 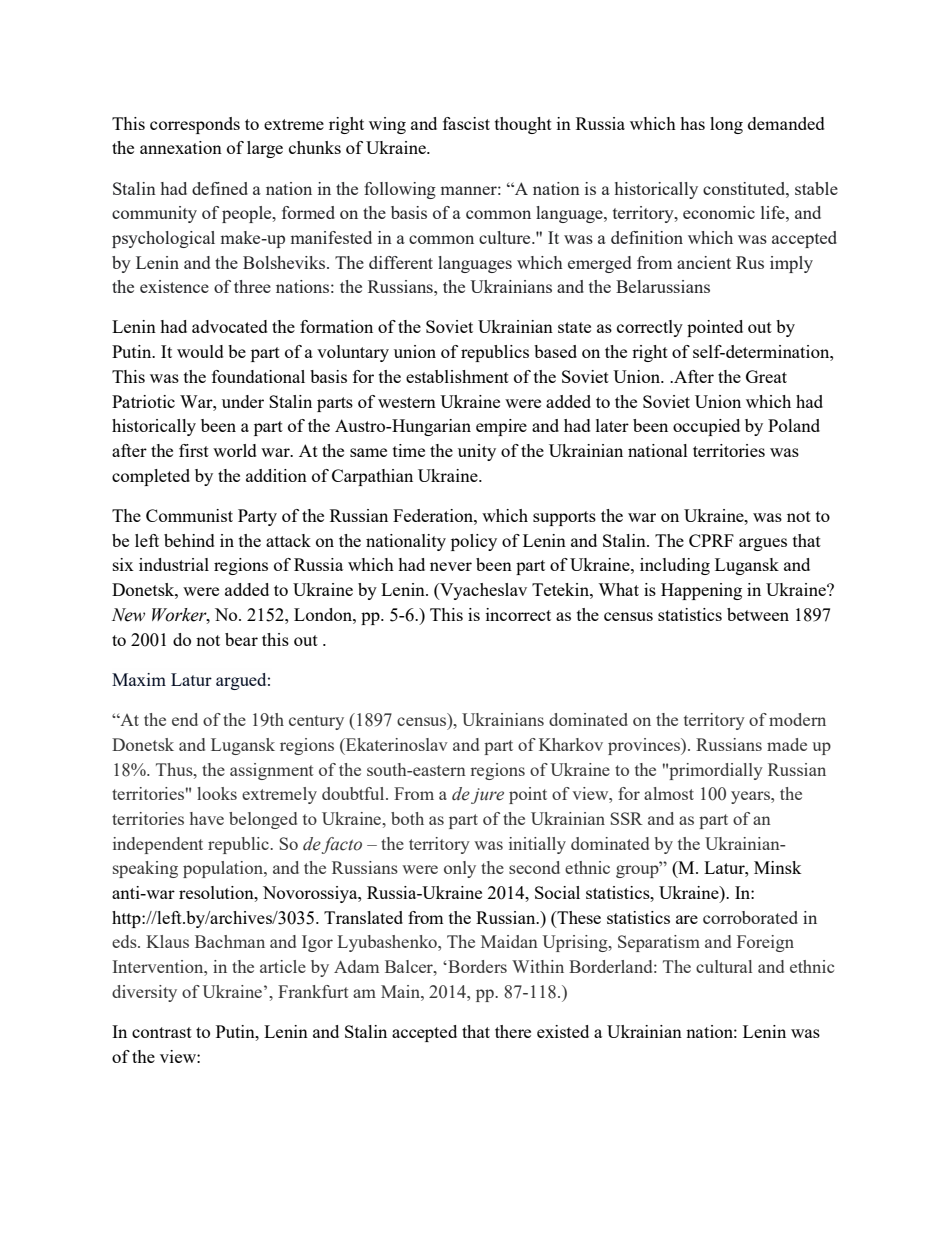 I want to click on establishment, so click(x=457, y=376).
